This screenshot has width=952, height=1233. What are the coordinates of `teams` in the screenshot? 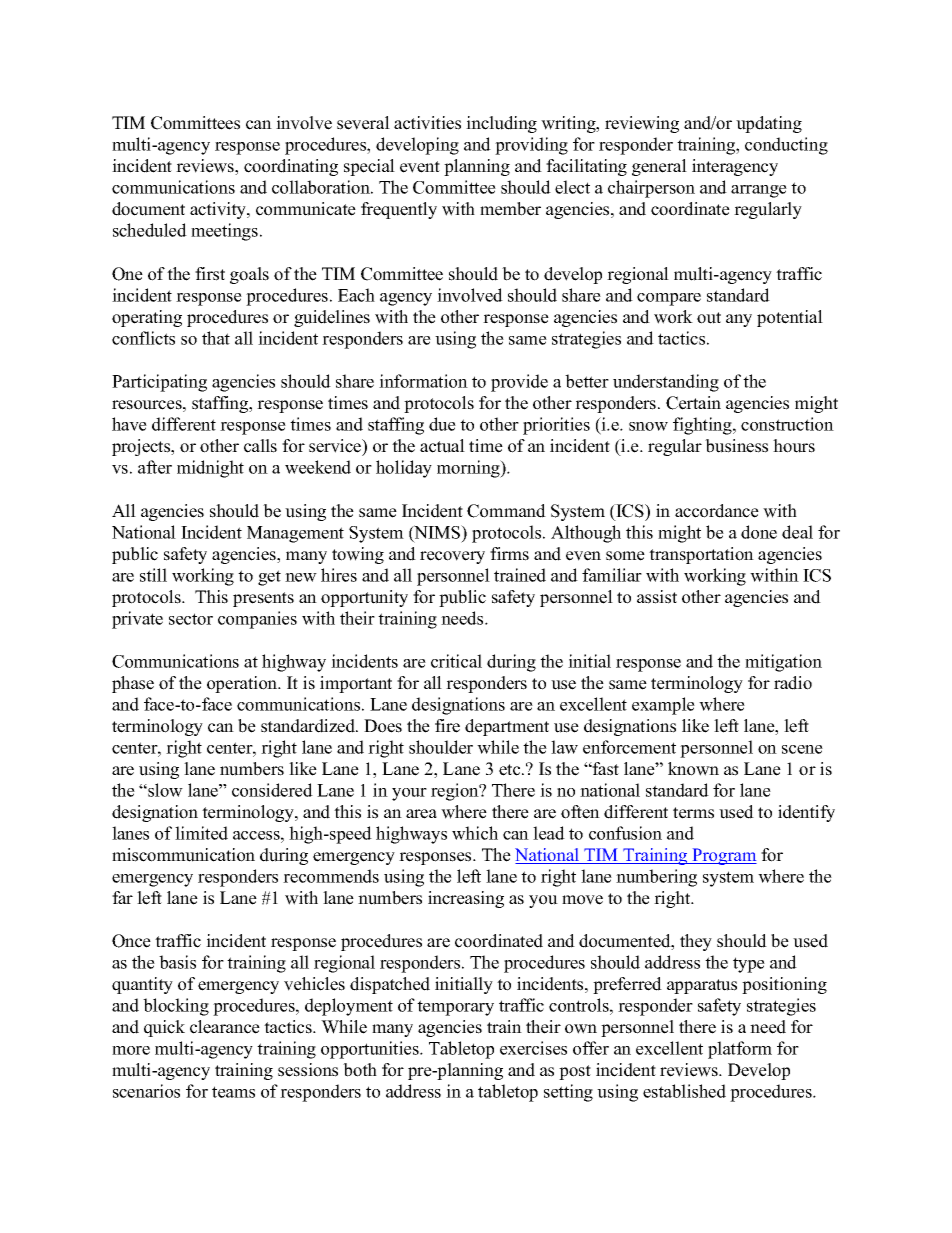 It's located at (233, 1092).
